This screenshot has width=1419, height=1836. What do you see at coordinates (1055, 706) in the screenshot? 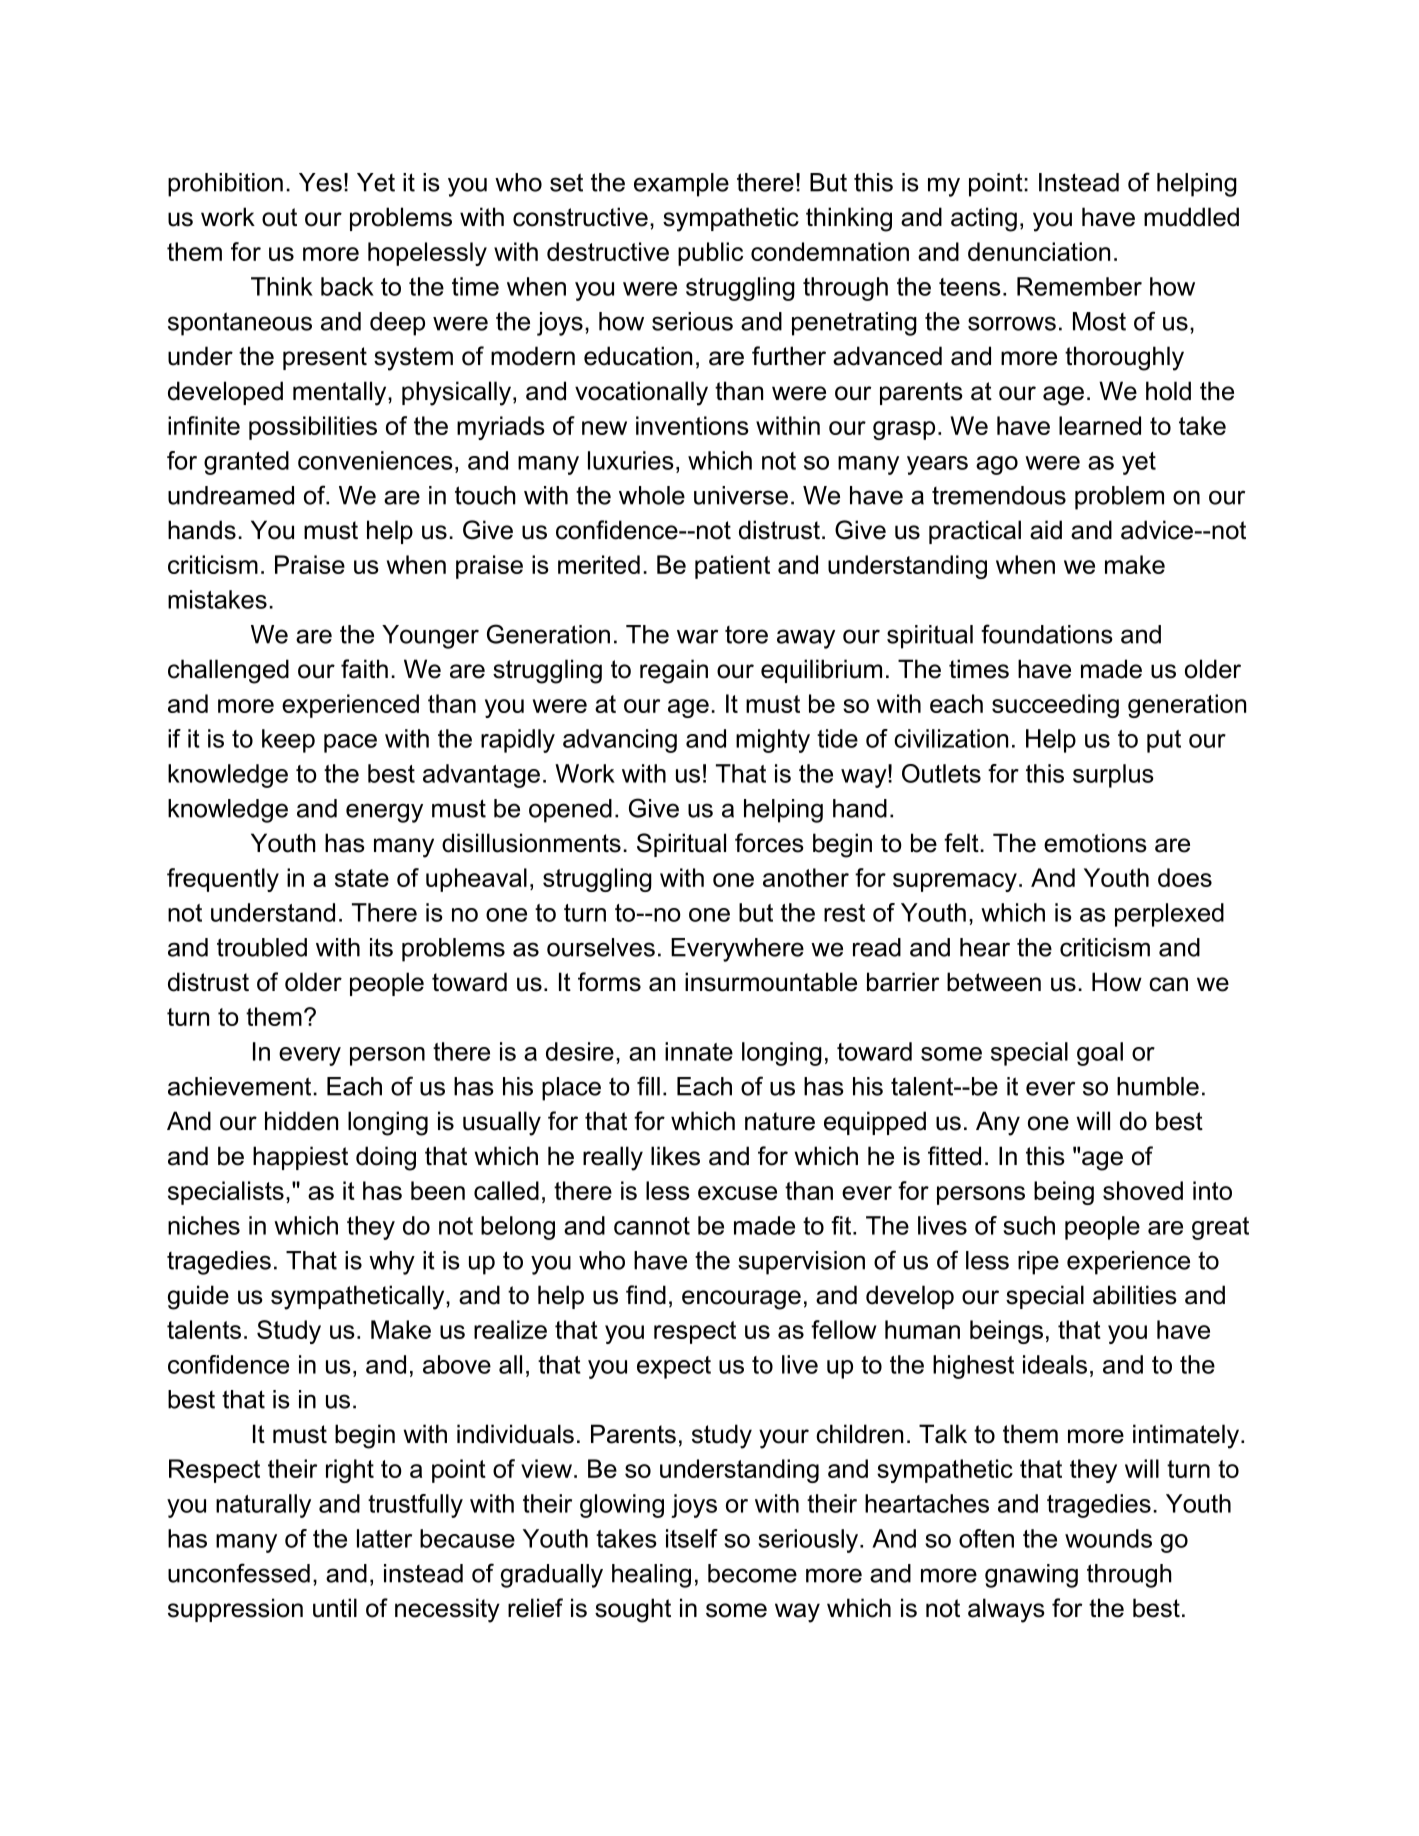
I see `succeeding` at bounding box center [1055, 706].
